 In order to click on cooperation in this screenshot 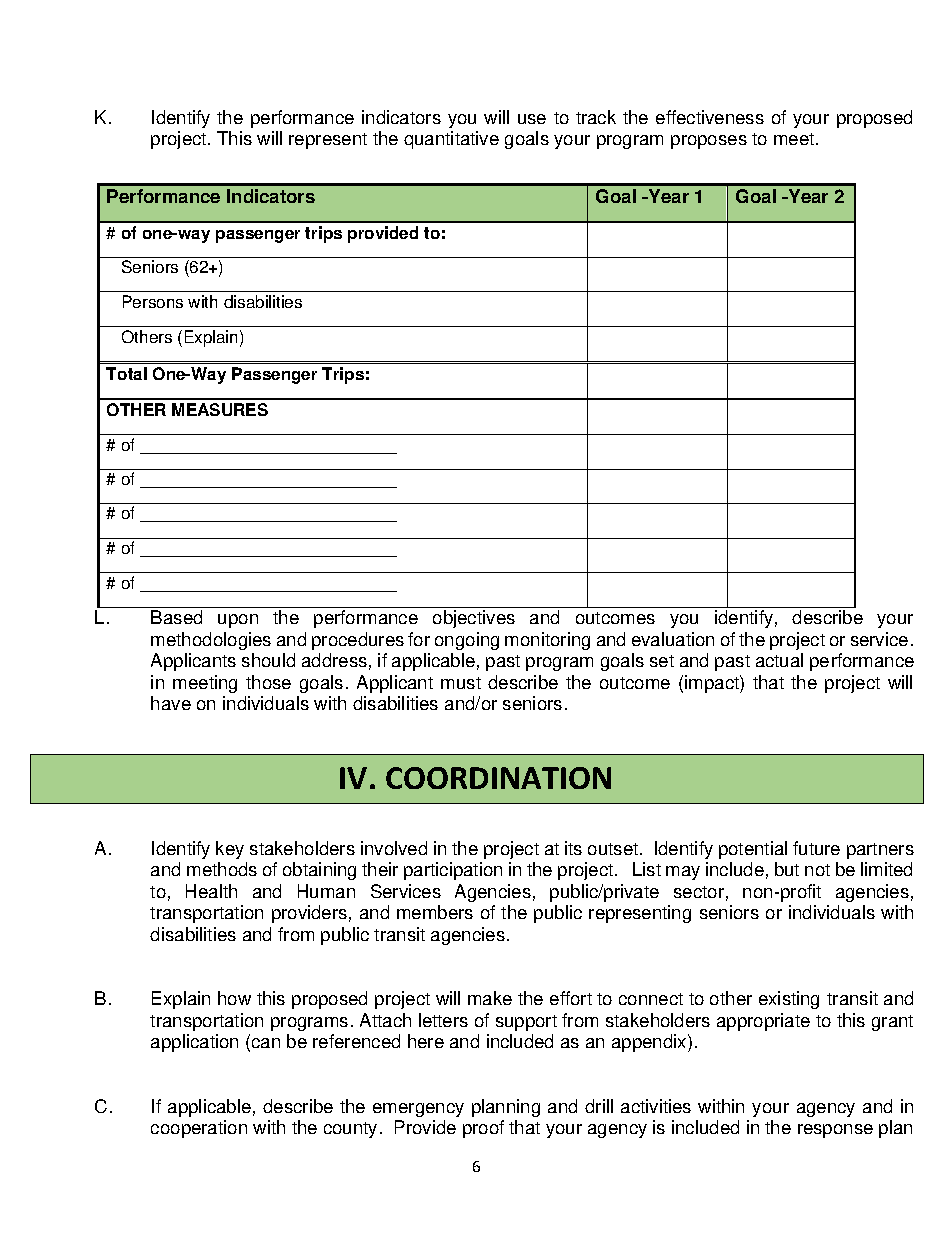, I will do `click(199, 1129)`.
